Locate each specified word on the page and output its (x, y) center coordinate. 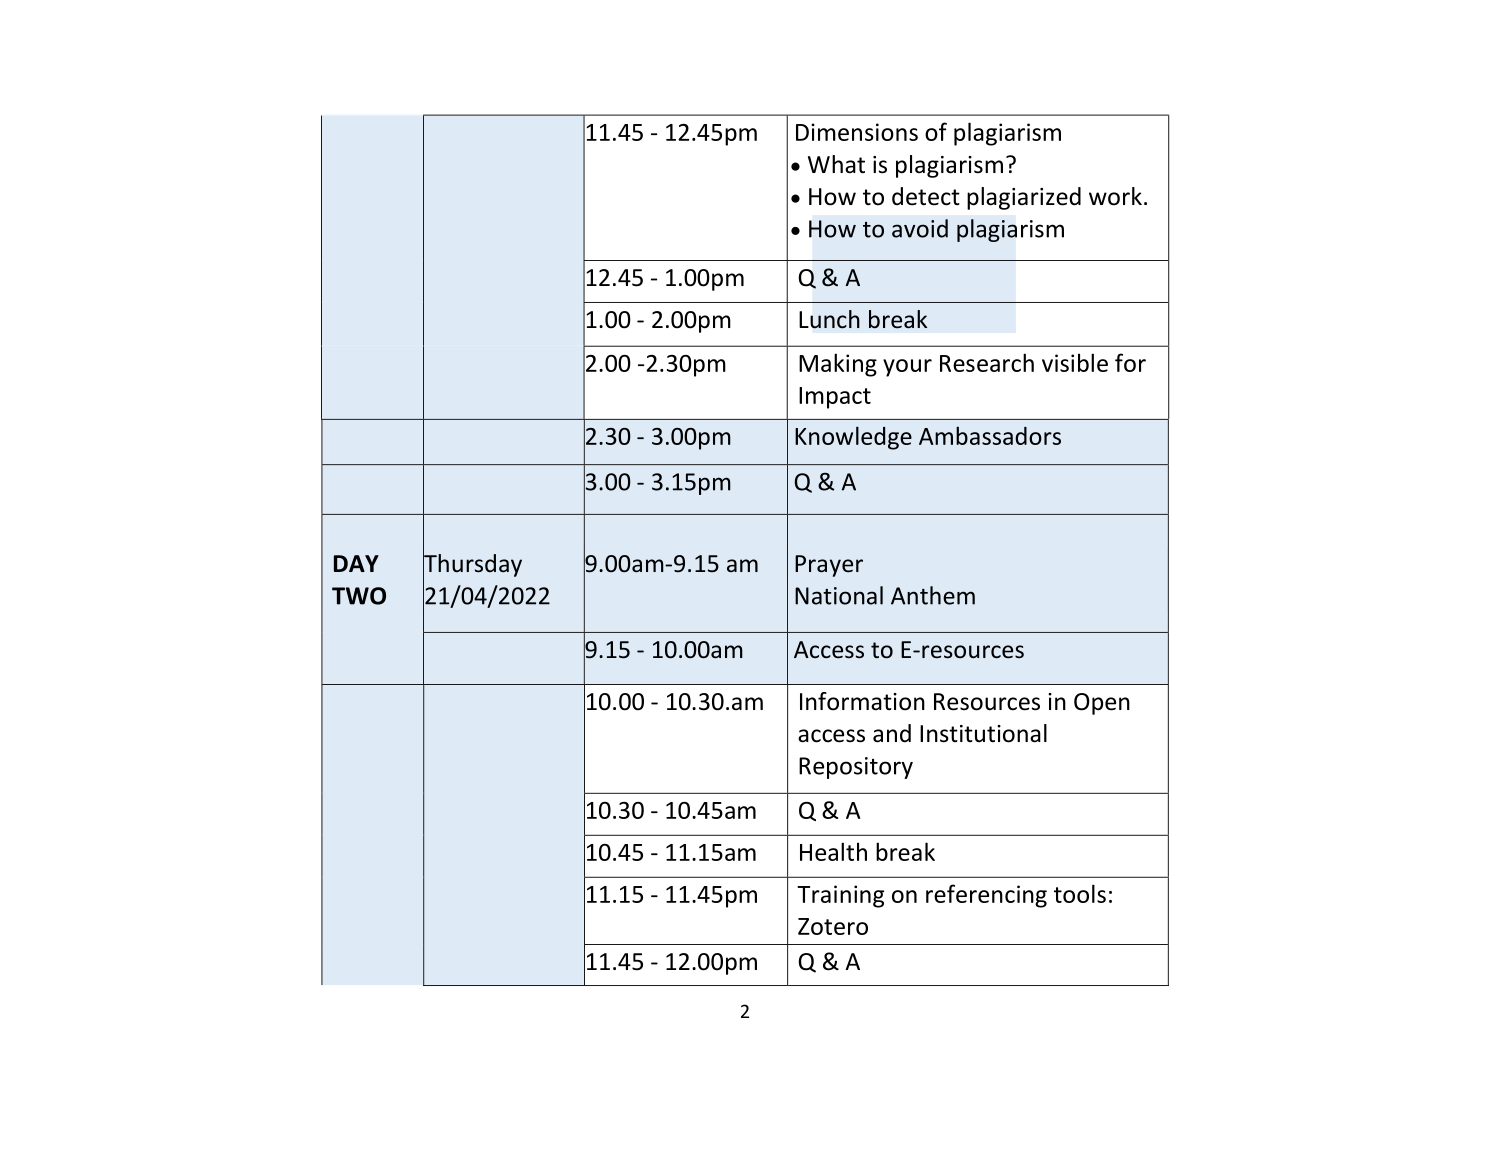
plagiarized (1024, 198)
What (836, 164)
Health (833, 851)
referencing (986, 896)
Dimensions (857, 132)
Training (840, 896)
